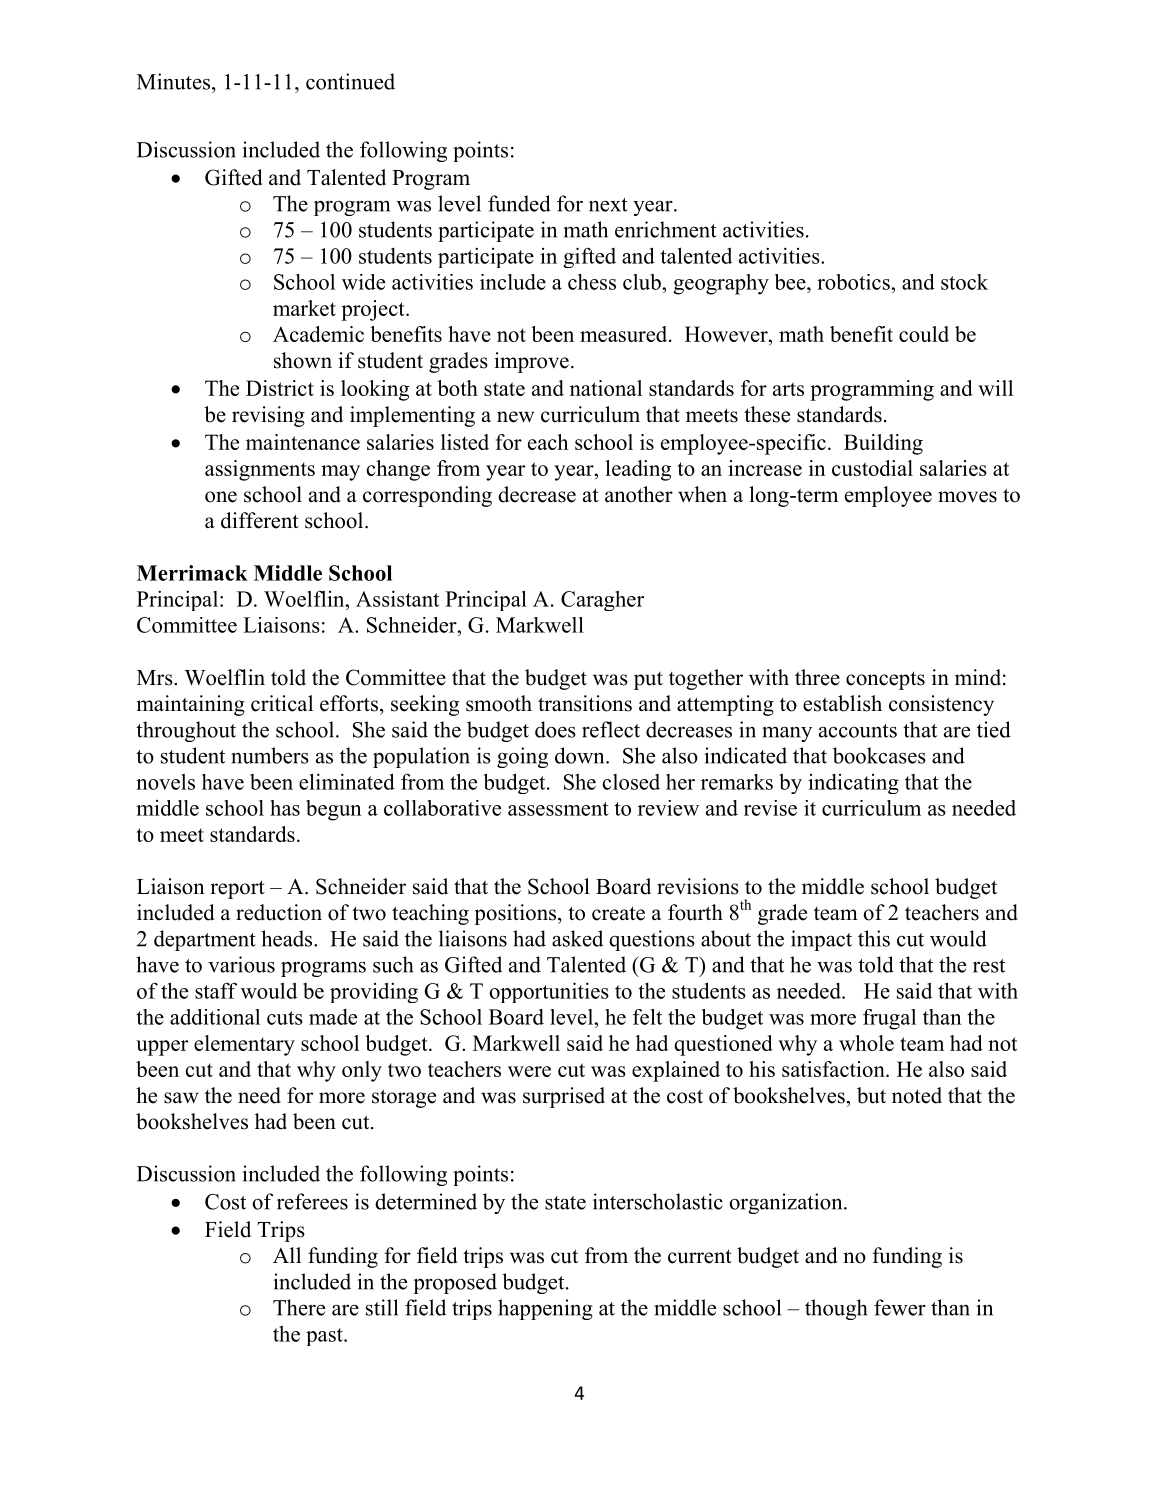  What do you see at coordinates (854, 282) in the document?
I see `robotics` at bounding box center [854, 282].
